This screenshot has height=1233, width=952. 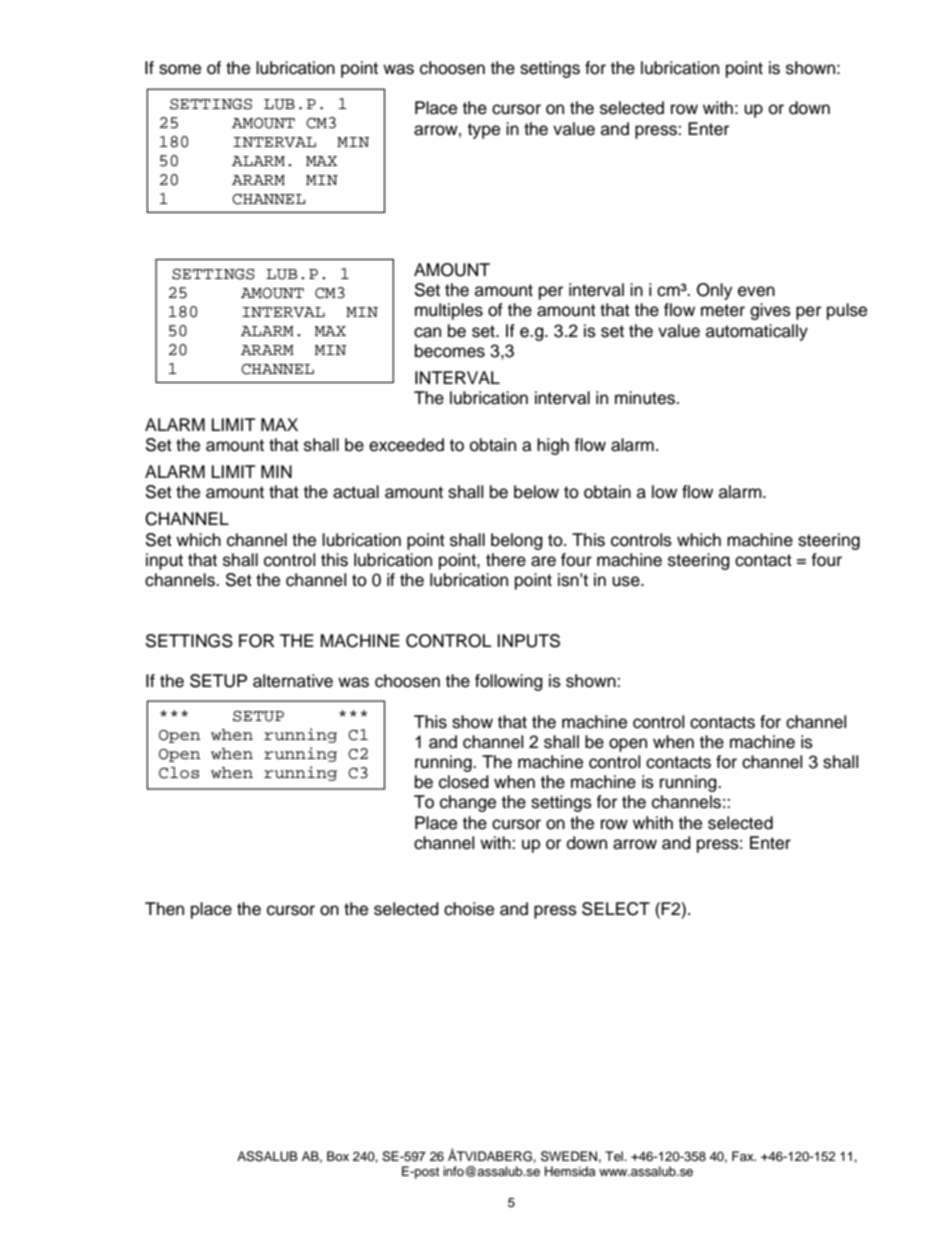 What do you see at coordinates (756, 291) in the screenshot?
I see `even` at bounding box center [756, 291].
